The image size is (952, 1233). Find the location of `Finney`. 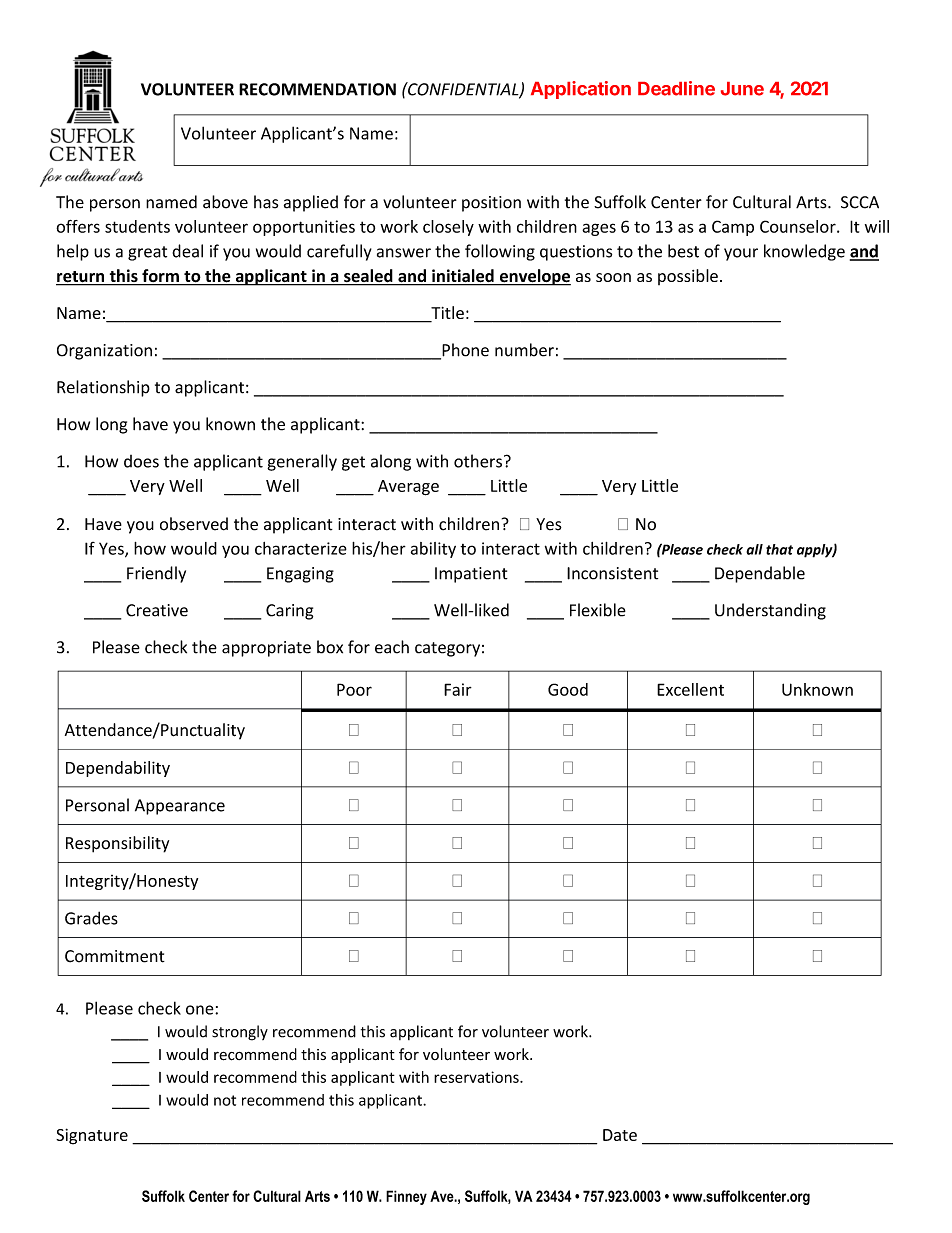

Finney is located at coordinates (406, 1197).
